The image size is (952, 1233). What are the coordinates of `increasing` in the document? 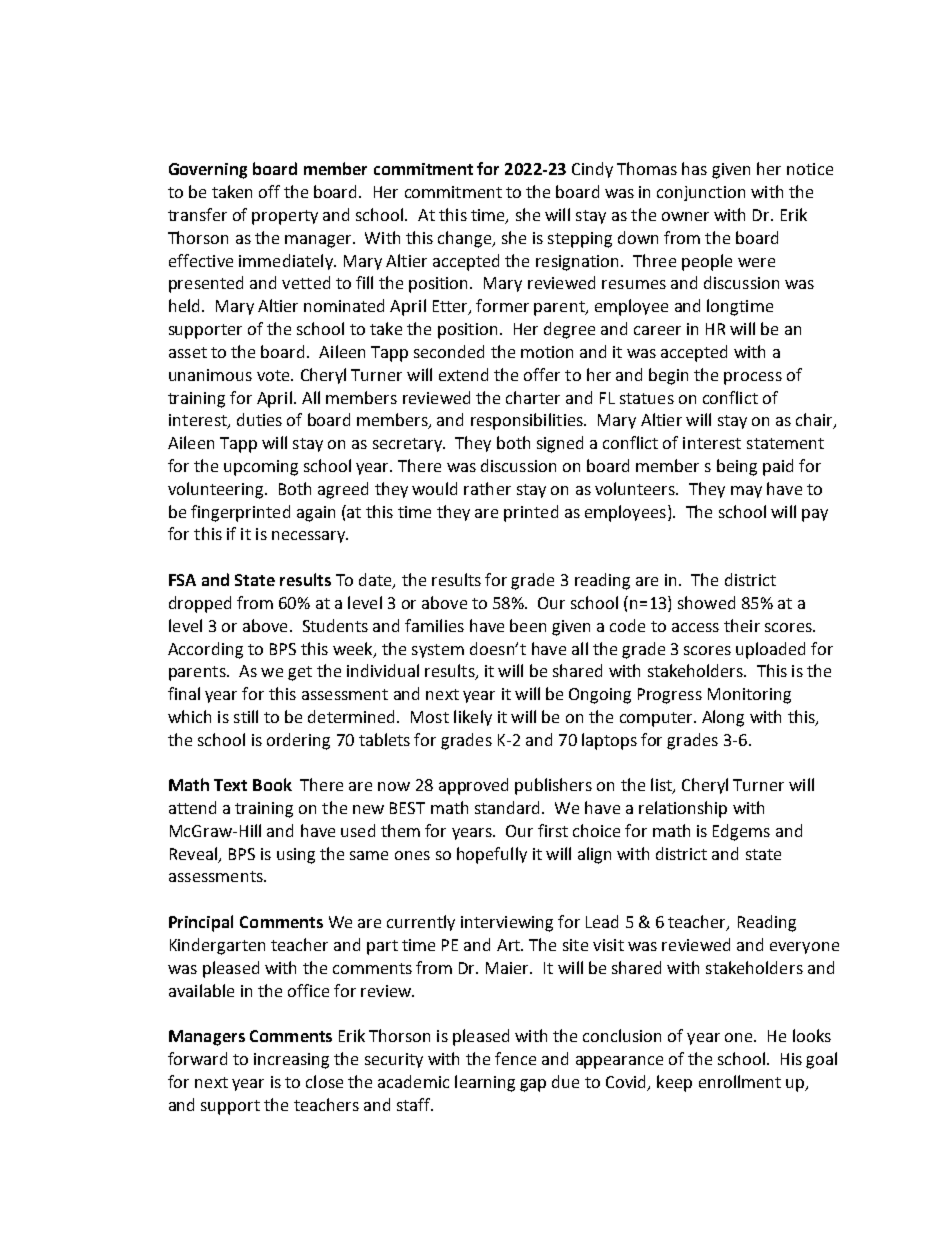 It's located at (291, 1061).
